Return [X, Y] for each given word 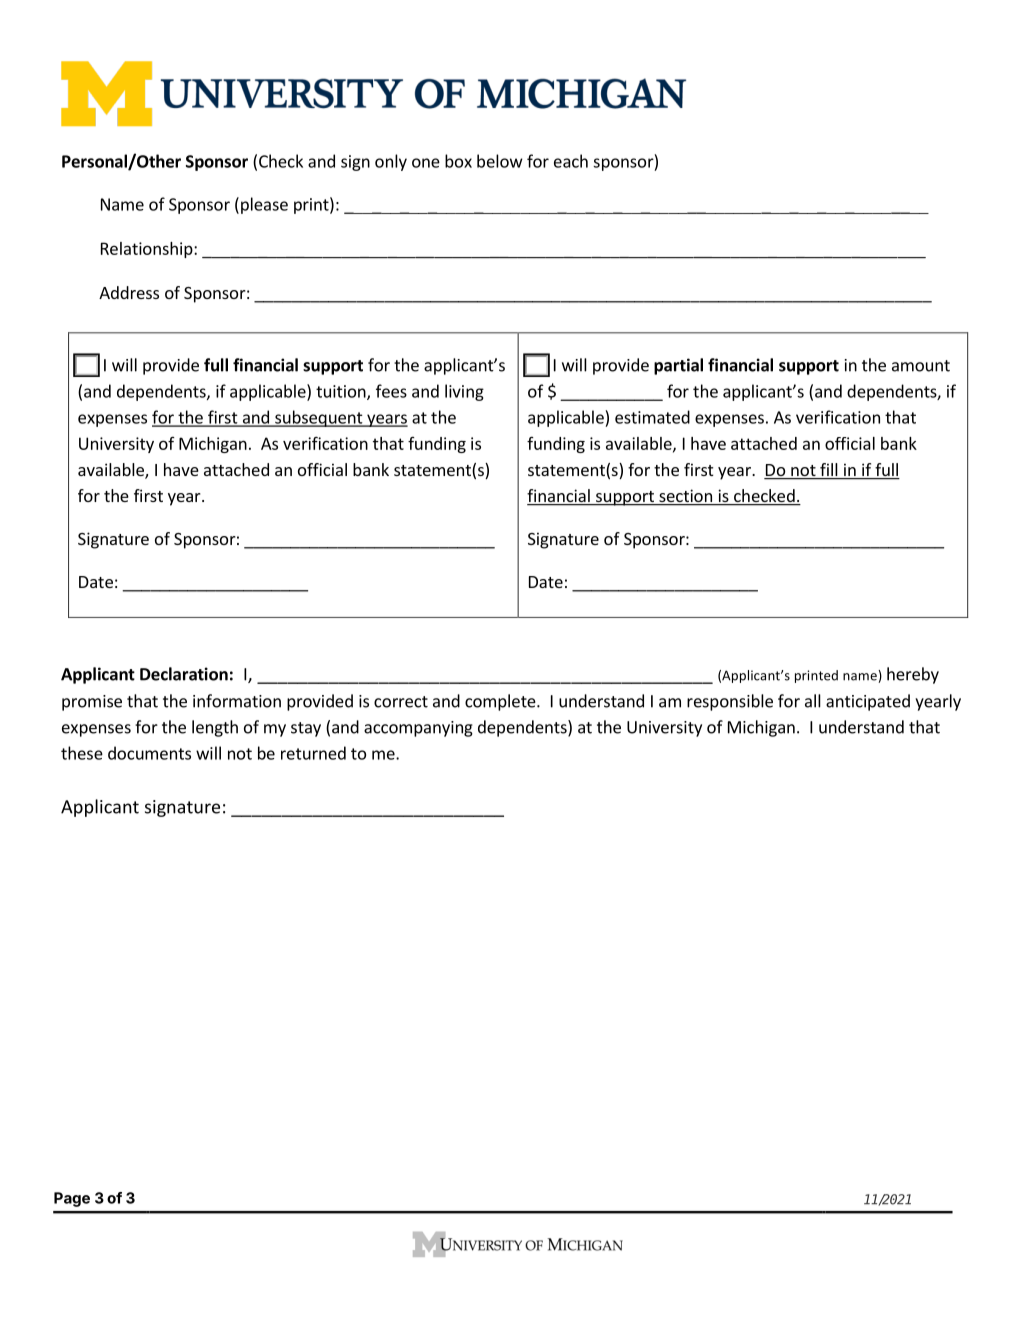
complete [501, 702]
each [571, 161]
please [264, 205]
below [500, 161]
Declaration [184, 674]
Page [72, 1199]
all [813, 701]
